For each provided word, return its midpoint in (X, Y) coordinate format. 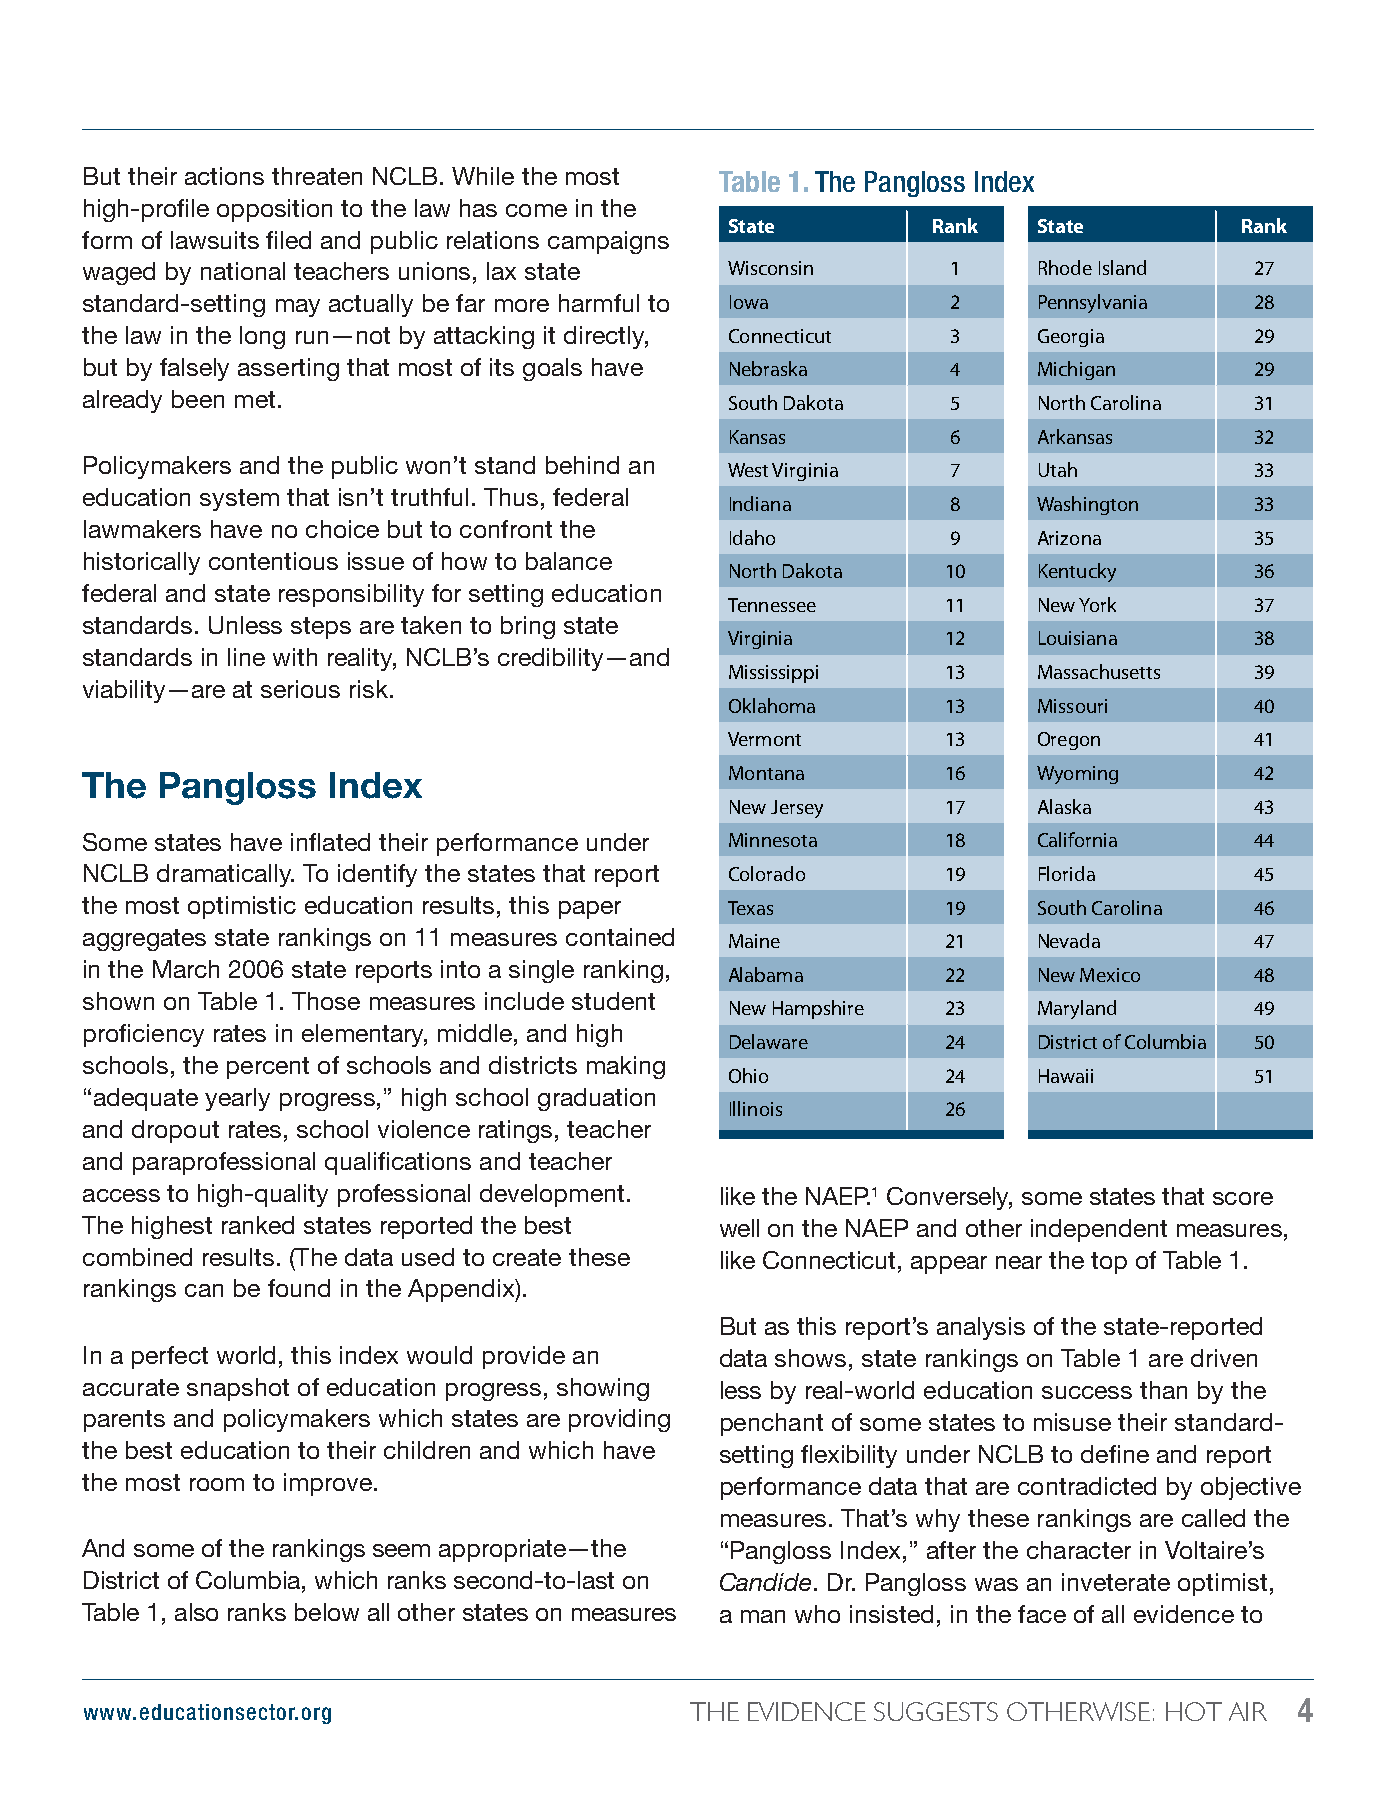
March (186, 969)
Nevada (1069, 940)
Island (1122, 267)
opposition (274, 210)
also (196, 1612)
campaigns (608, 242)
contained (620, 937)
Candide (765, 1582)
